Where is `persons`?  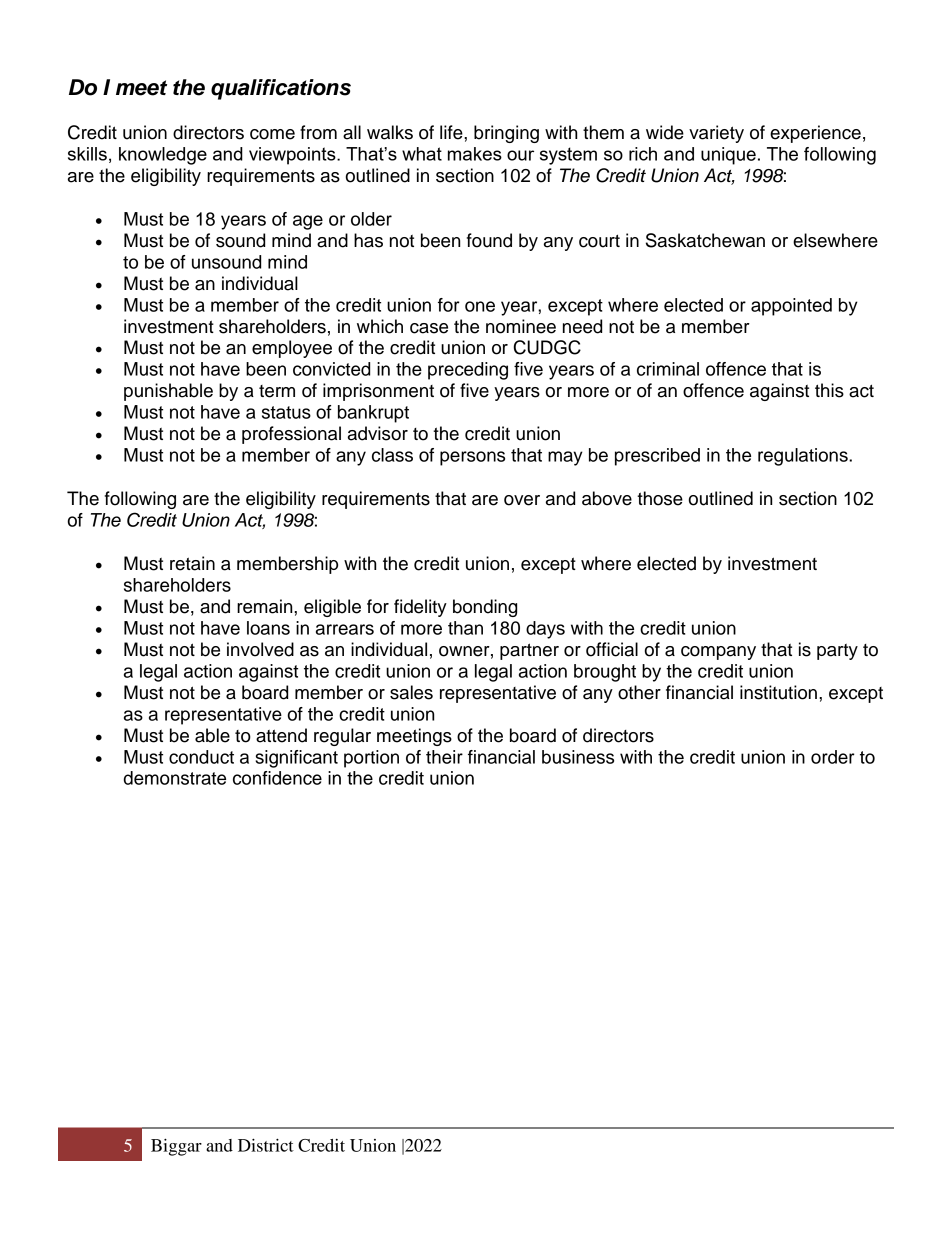
persons is located at coordinates (472, 458).
